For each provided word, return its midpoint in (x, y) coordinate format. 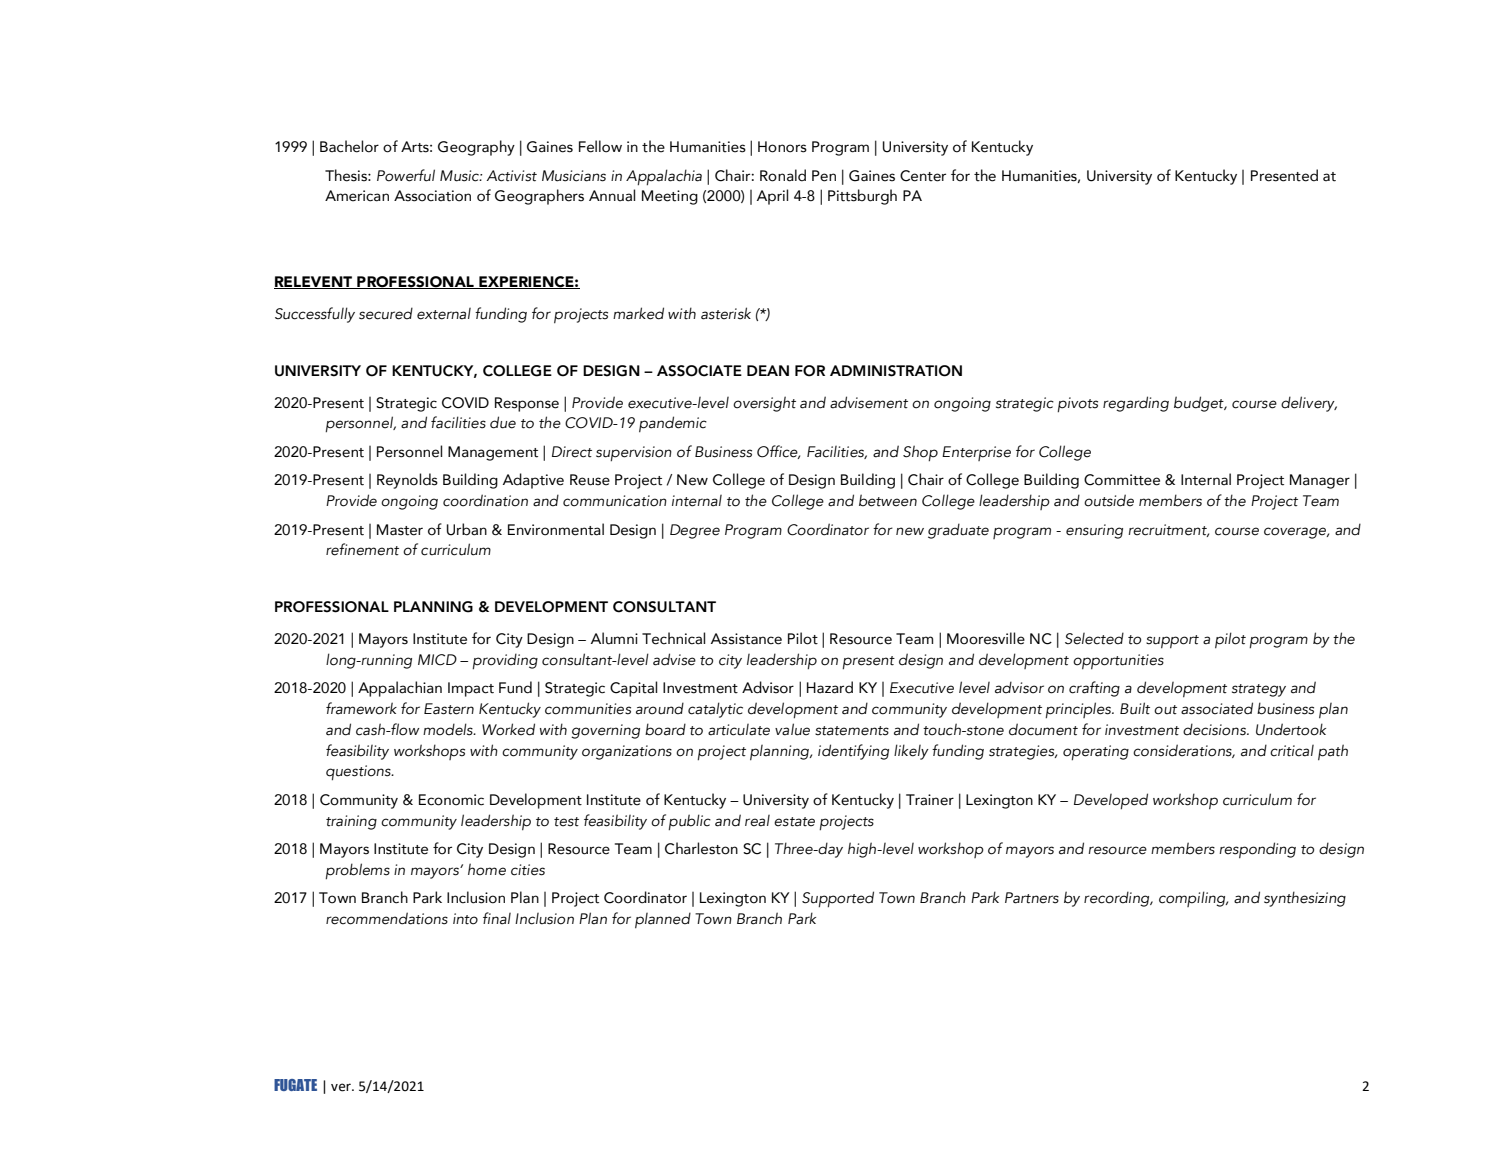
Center (923, 176)
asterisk (726, 313)
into (465, 919)
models (449, 729)
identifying (853, 752)
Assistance (746, 639)
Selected (1094, 638)
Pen (824, 176)
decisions (1215, 729)
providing (505, 661)
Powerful (406, 175)
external (444, 314)
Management (493, 453)
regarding (1136, 404)
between (888, 500)
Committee (1122, 480)
